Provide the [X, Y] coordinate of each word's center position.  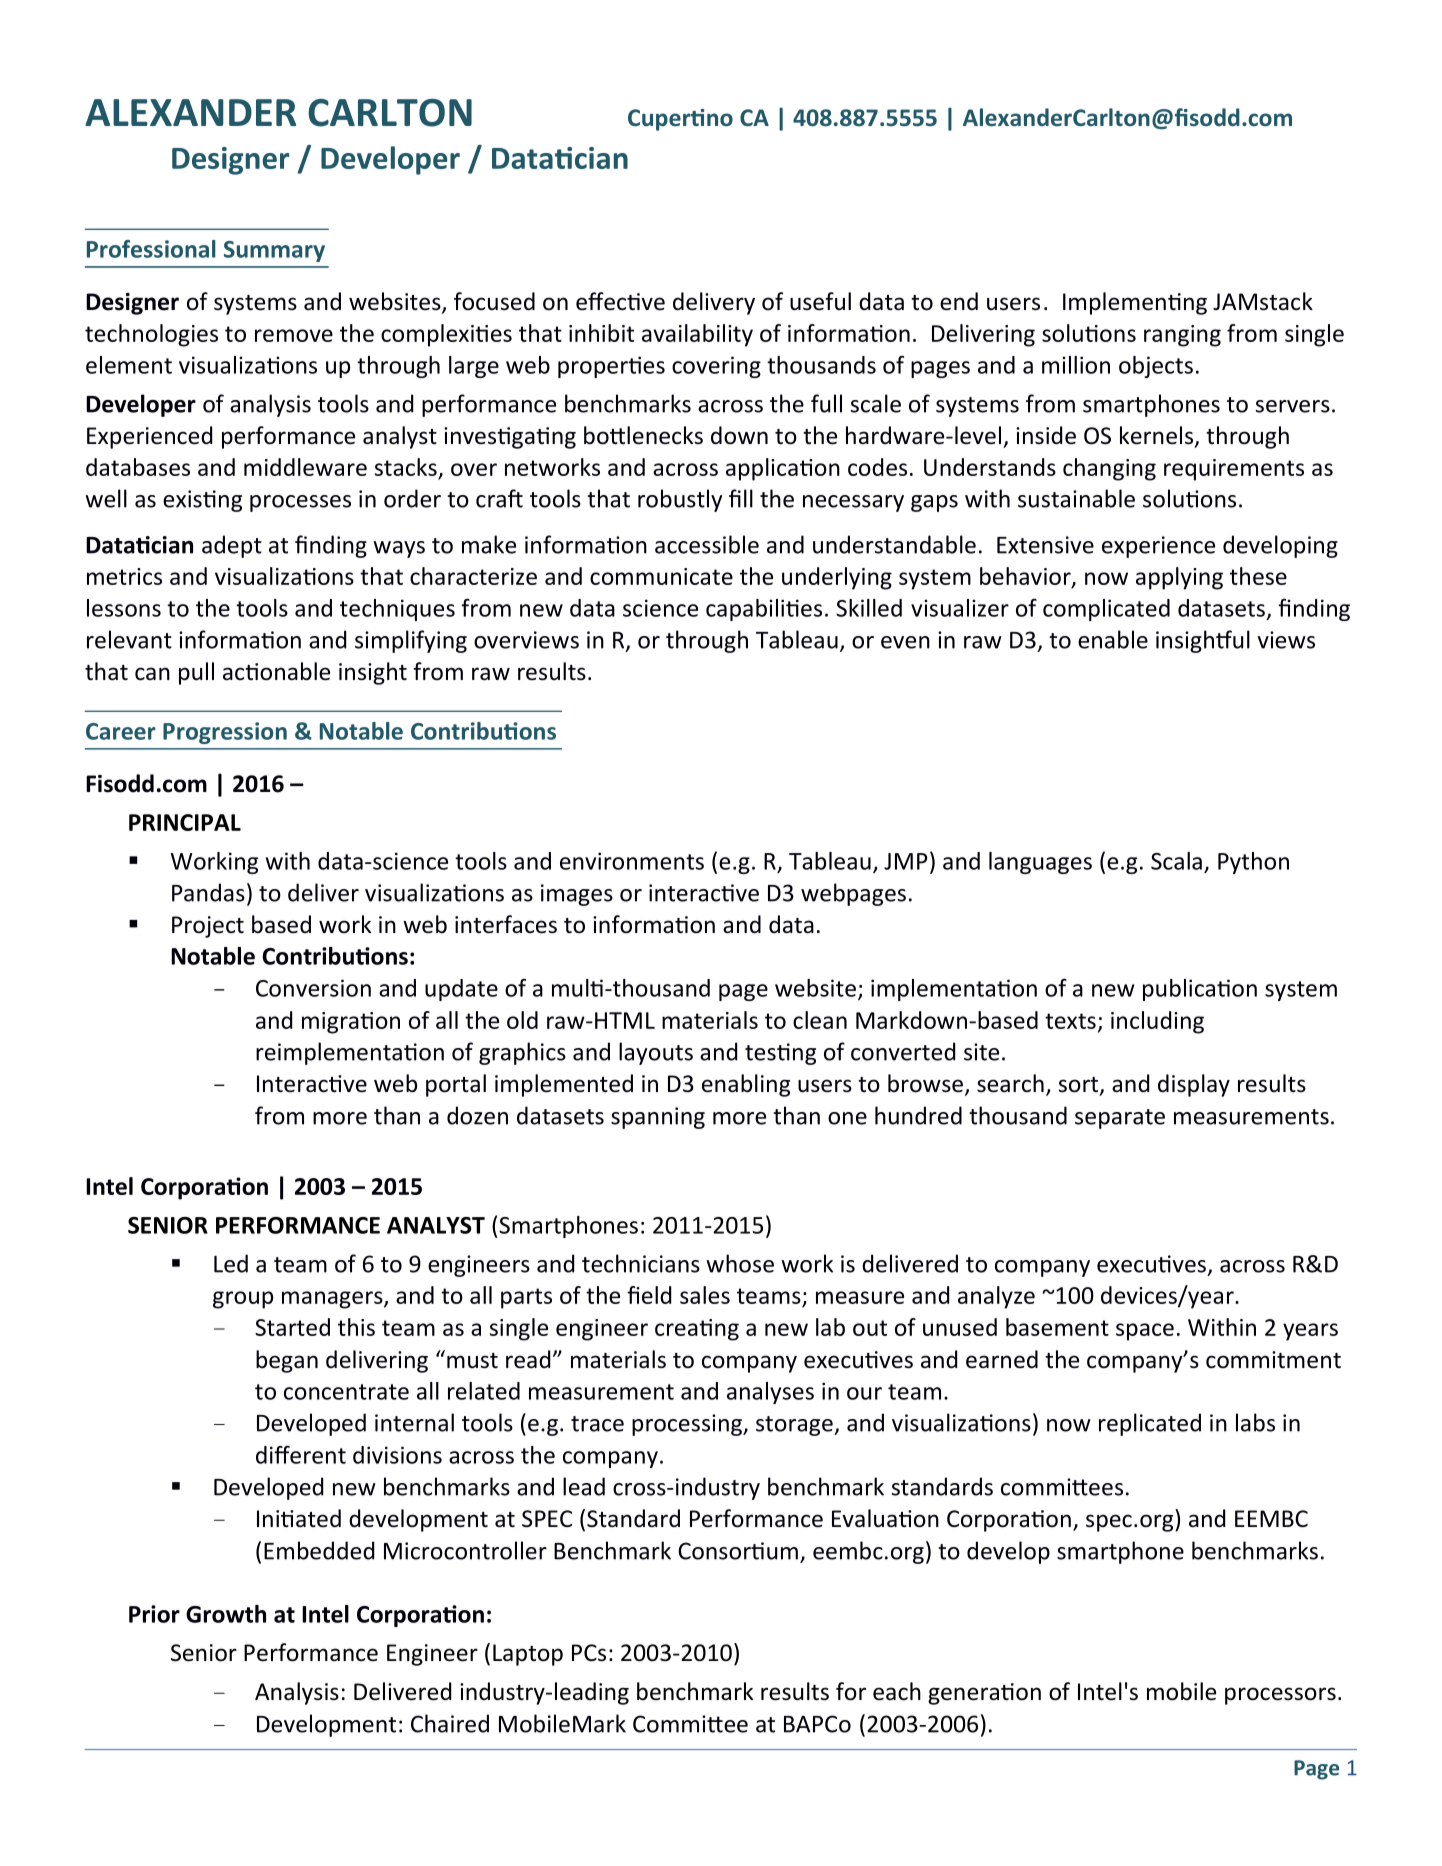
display [1194, 1085]
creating [697, 1330]
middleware [305, 467]
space [1145, 1332]
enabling [746, 1085]
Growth [226, 1614]
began [287, 1361]
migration [351, 1023]
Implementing [1135, 303]
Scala [1176, 861]
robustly [680, 500]
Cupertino [680, 120]
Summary [274, 251]
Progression [225, 733]
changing [1109, 469]
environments [632, 861]
